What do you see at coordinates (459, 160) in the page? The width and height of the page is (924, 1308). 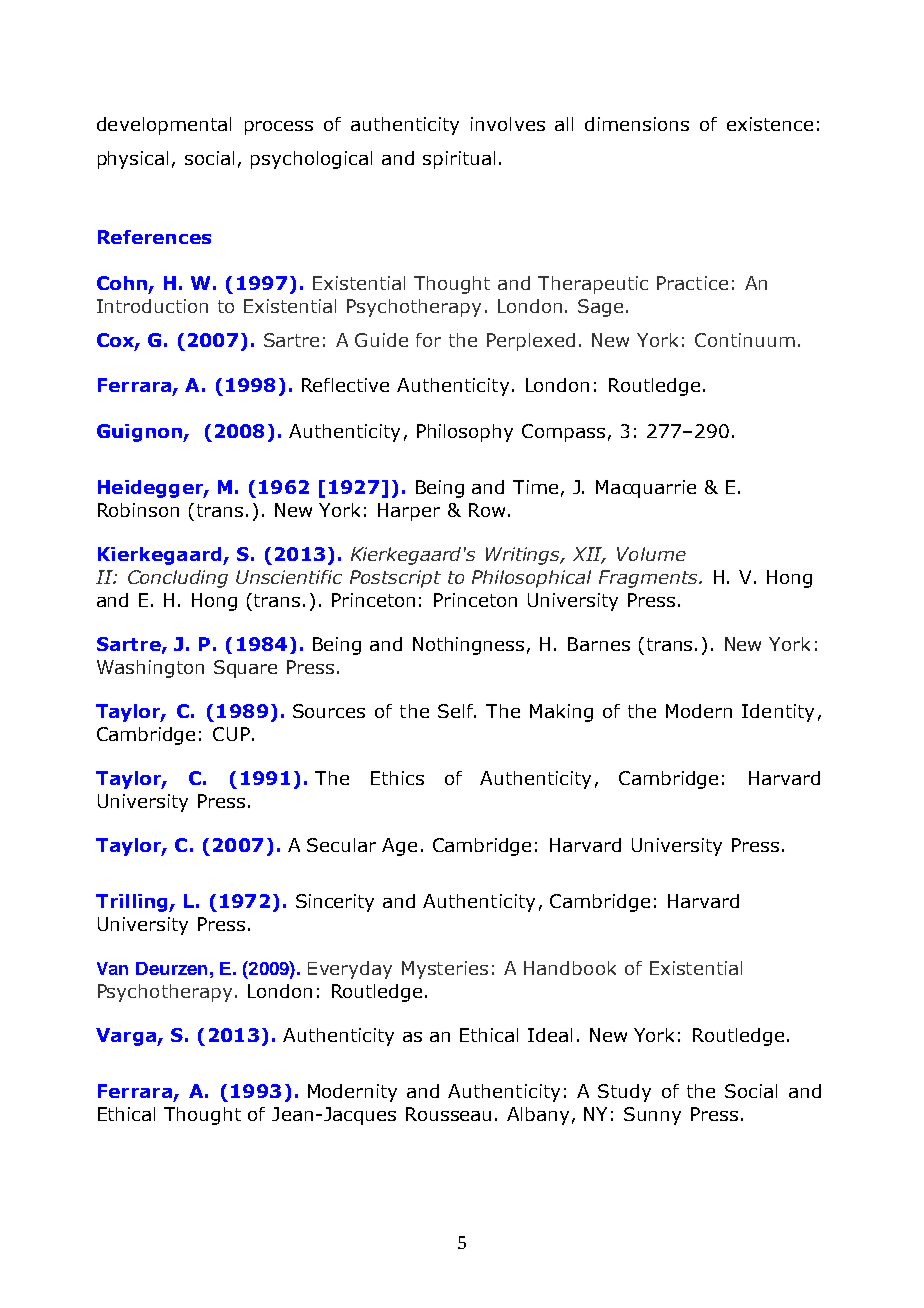 I see `spiritual` at bounding box center [459, 160].
